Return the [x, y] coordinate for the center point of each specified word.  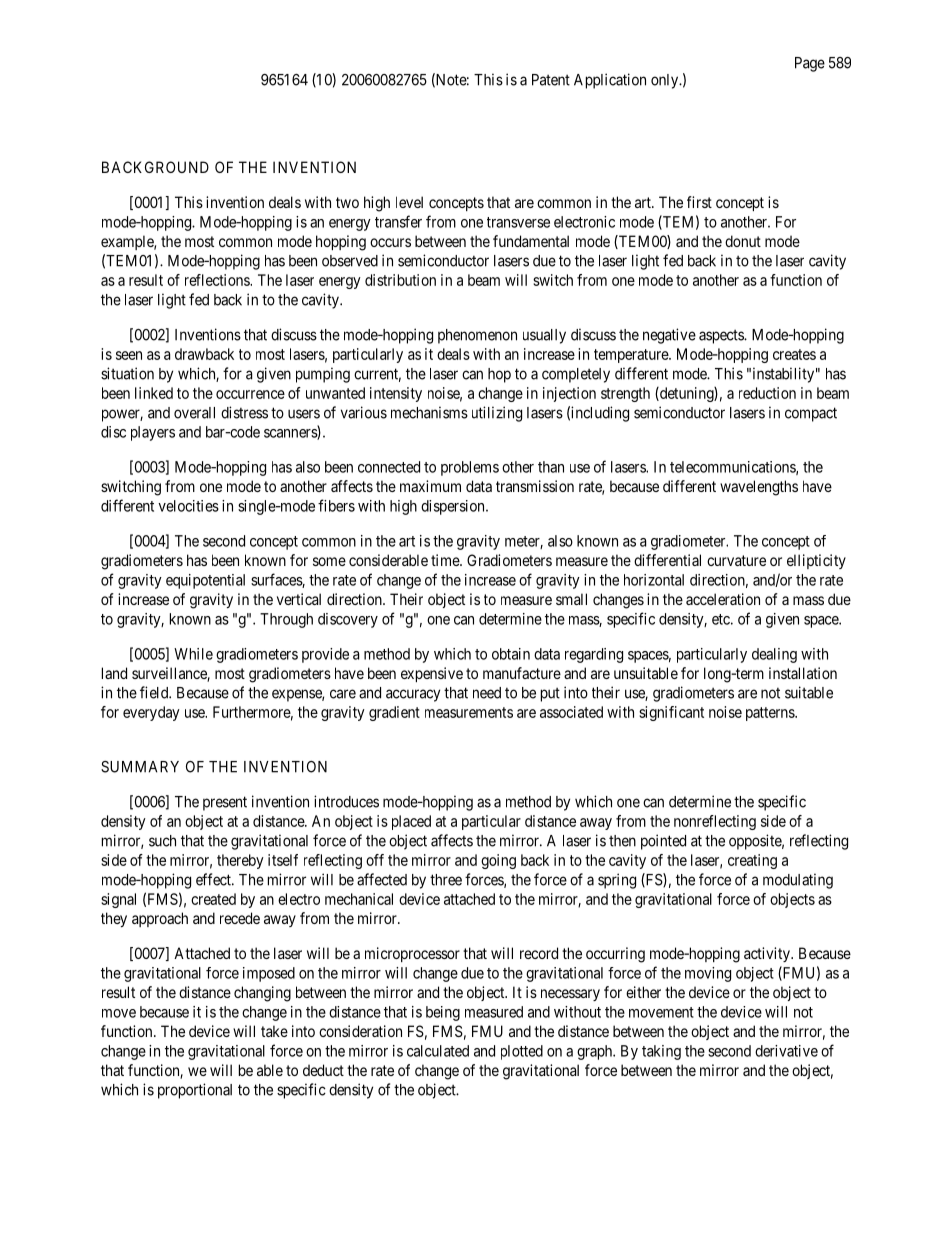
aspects [722, 336]
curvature [736, 560]
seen [129, 355]
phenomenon [477, 336]
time [446, 560]
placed [411, 822]
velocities [188, 506]
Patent [551, 80]
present [225, 803]
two [347, 202]
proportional [195, 1091]
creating [752, 861]
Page [810, 64]
